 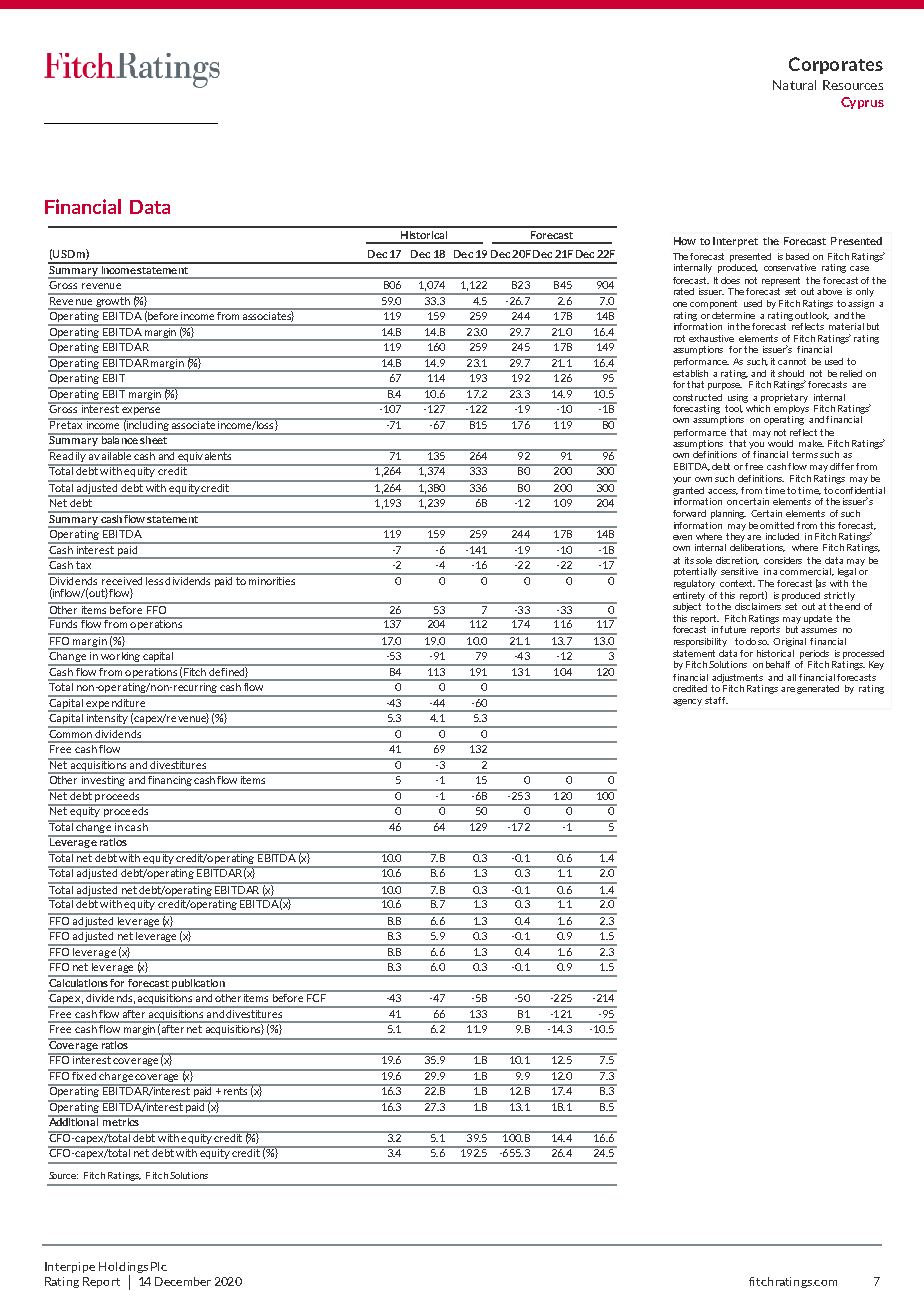 What do you see at coordinates (64, 623) in the screenshot?
I see `Funds` at bounding box center [64, 623].
